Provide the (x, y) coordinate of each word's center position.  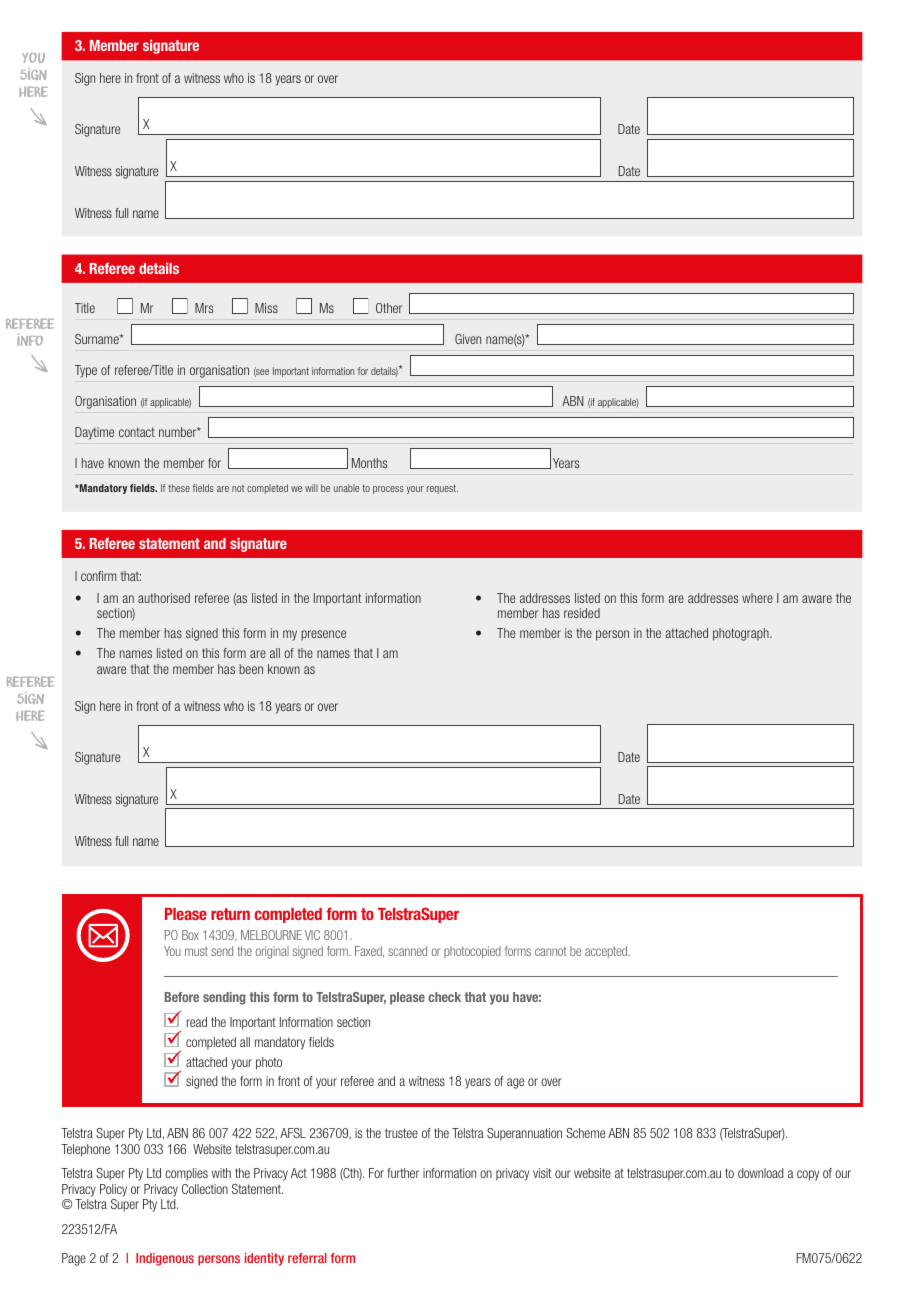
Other (389, 308)
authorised (164, 598)
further (403, 1173)
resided (582, 613)
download (761, 1173)
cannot (551, 951)
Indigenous (165, 1259)
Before (182, 997)
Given (468, 339)
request (442, 489)
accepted (607, 952)
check (444, 997)
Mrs (204, 308)
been (251, 669)
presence (323, 635)
